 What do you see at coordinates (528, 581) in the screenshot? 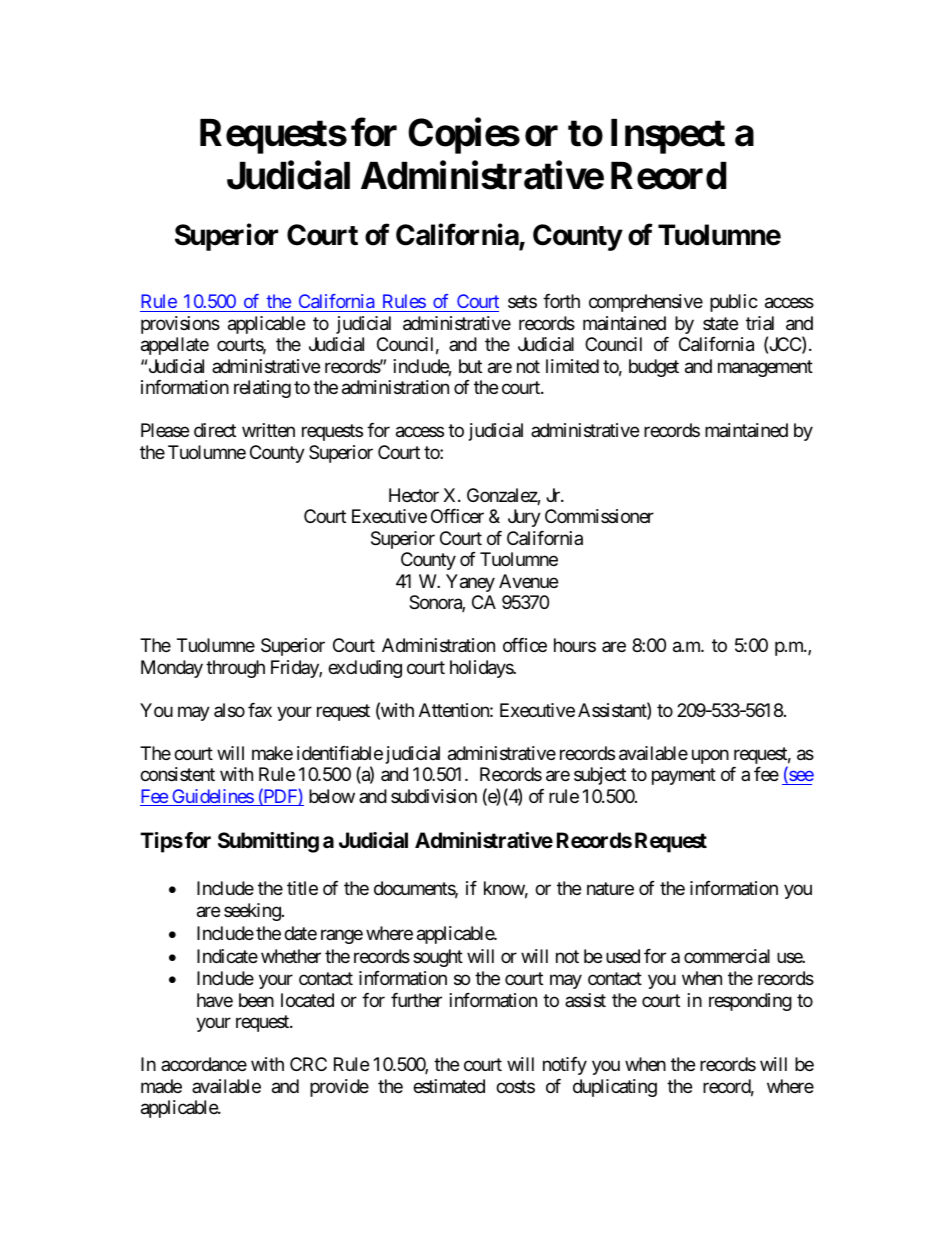
I see `Avenue` at bounding box center [528, 581].
